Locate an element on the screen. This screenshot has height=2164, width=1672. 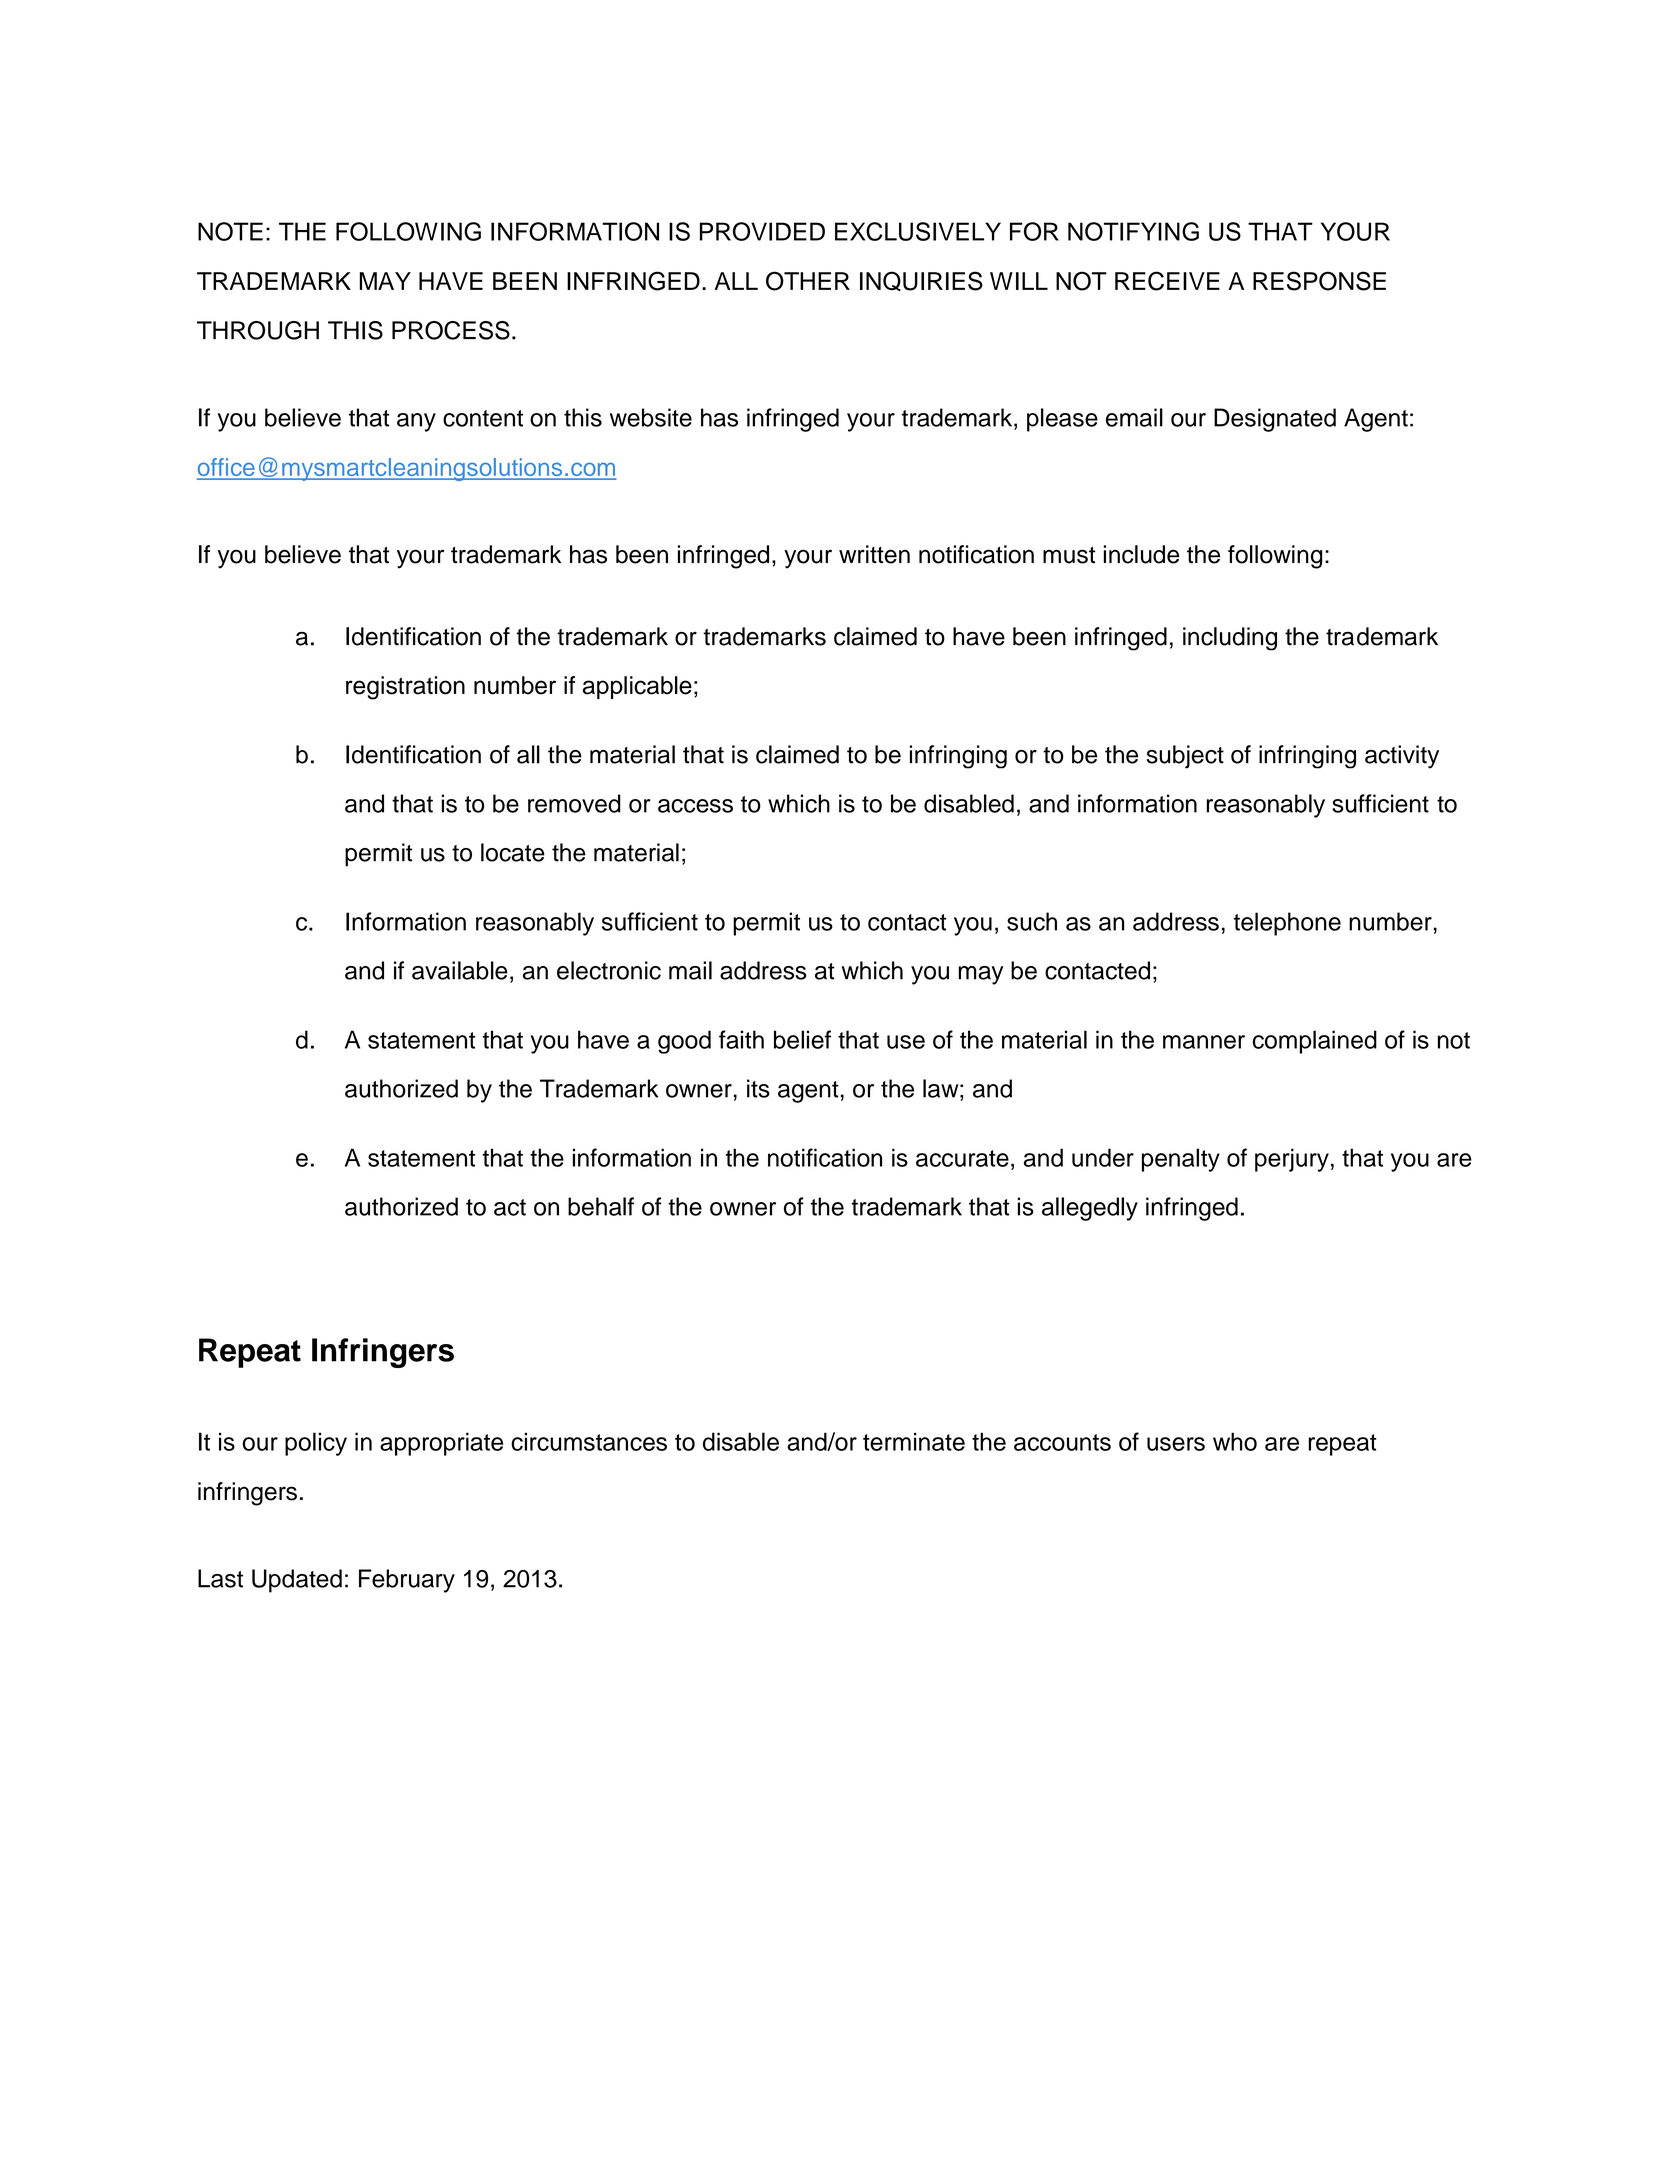
telephone is located at coordinates (1287, 924).
